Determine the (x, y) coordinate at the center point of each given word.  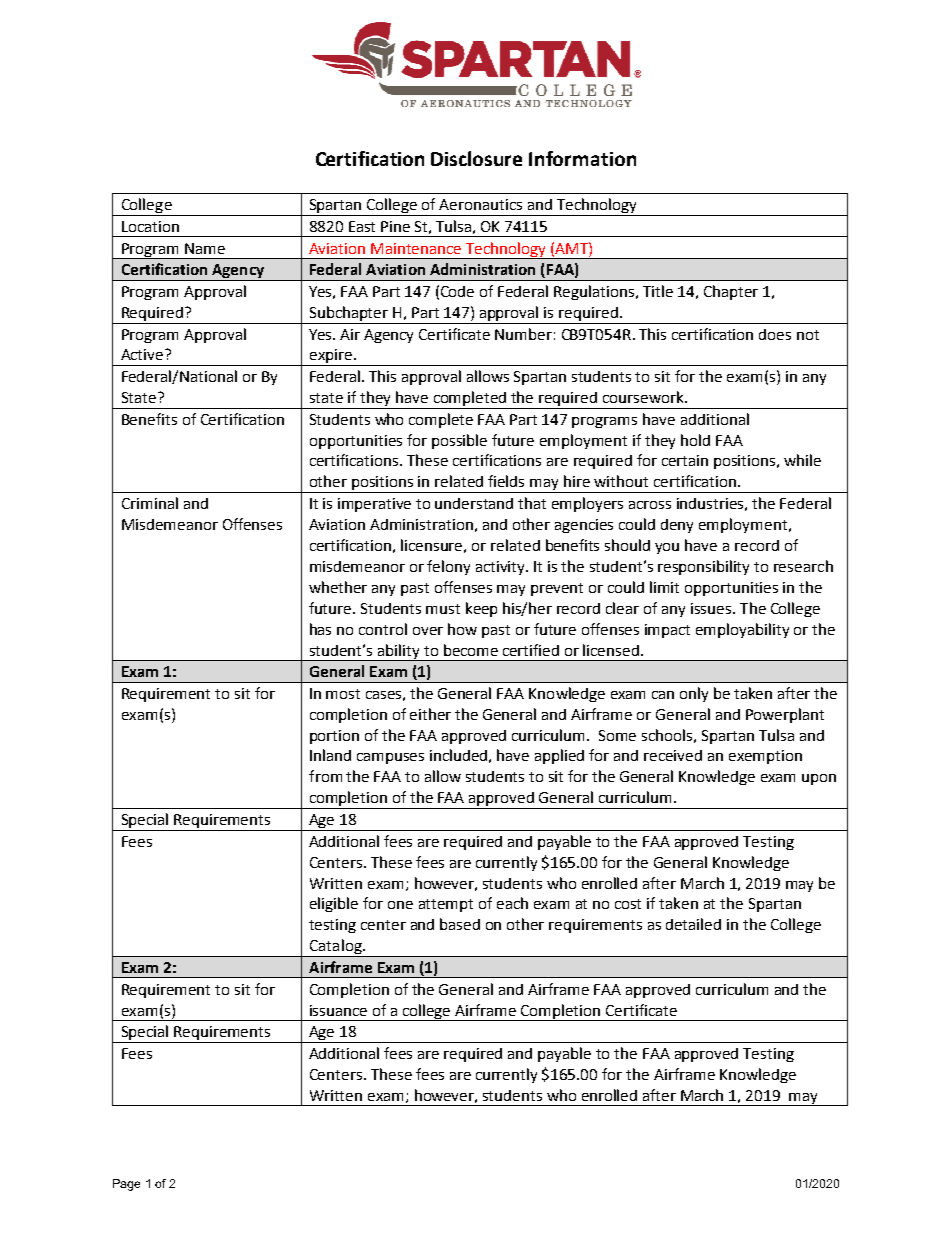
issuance (338, 1010)
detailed (693, 924)
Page (126, 1185)
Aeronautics (480, 204)
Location (150, 226)
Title (658, 291)
